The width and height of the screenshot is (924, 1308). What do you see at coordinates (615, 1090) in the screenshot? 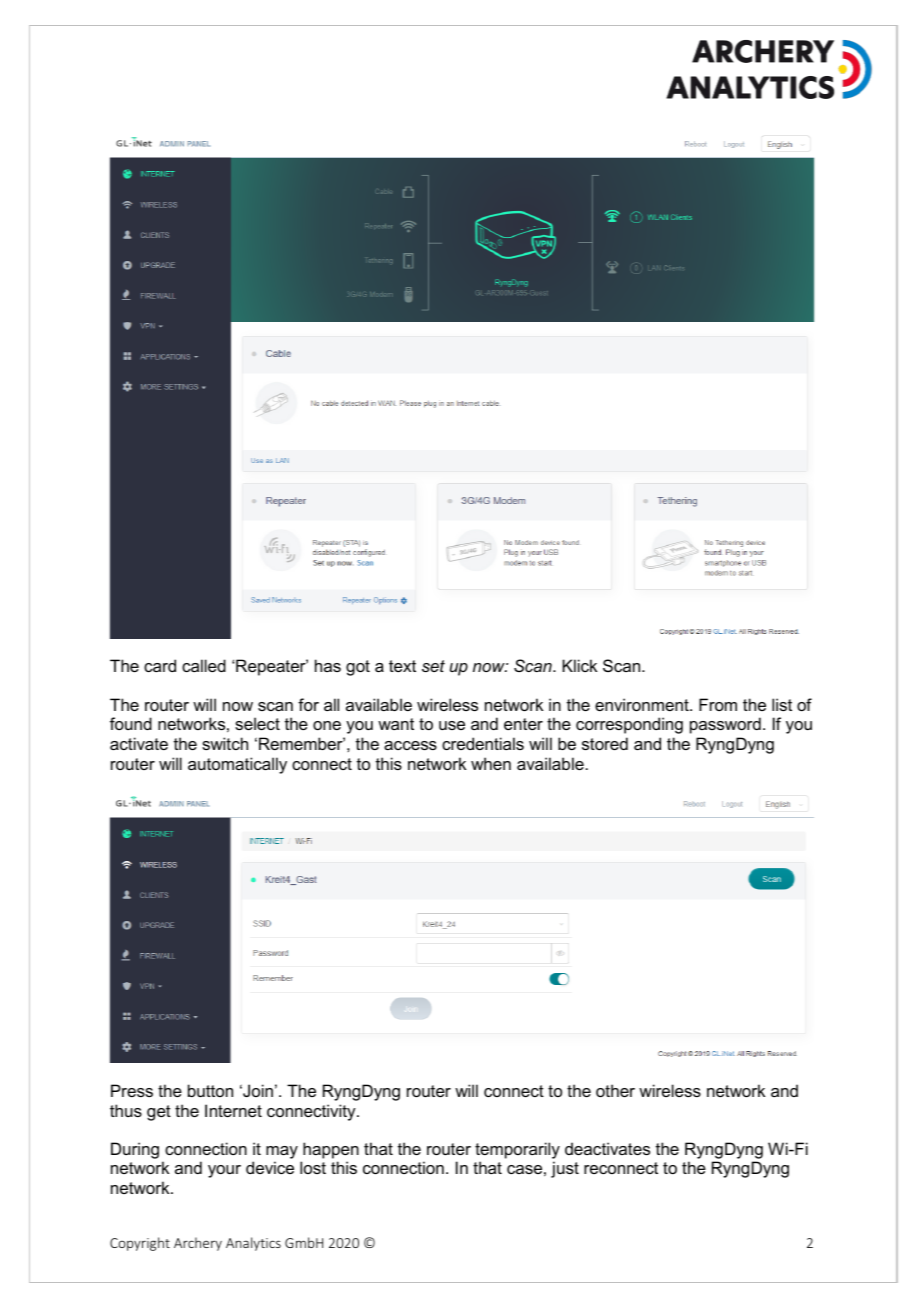
I see `other` at bounding box center [615, 1090].
